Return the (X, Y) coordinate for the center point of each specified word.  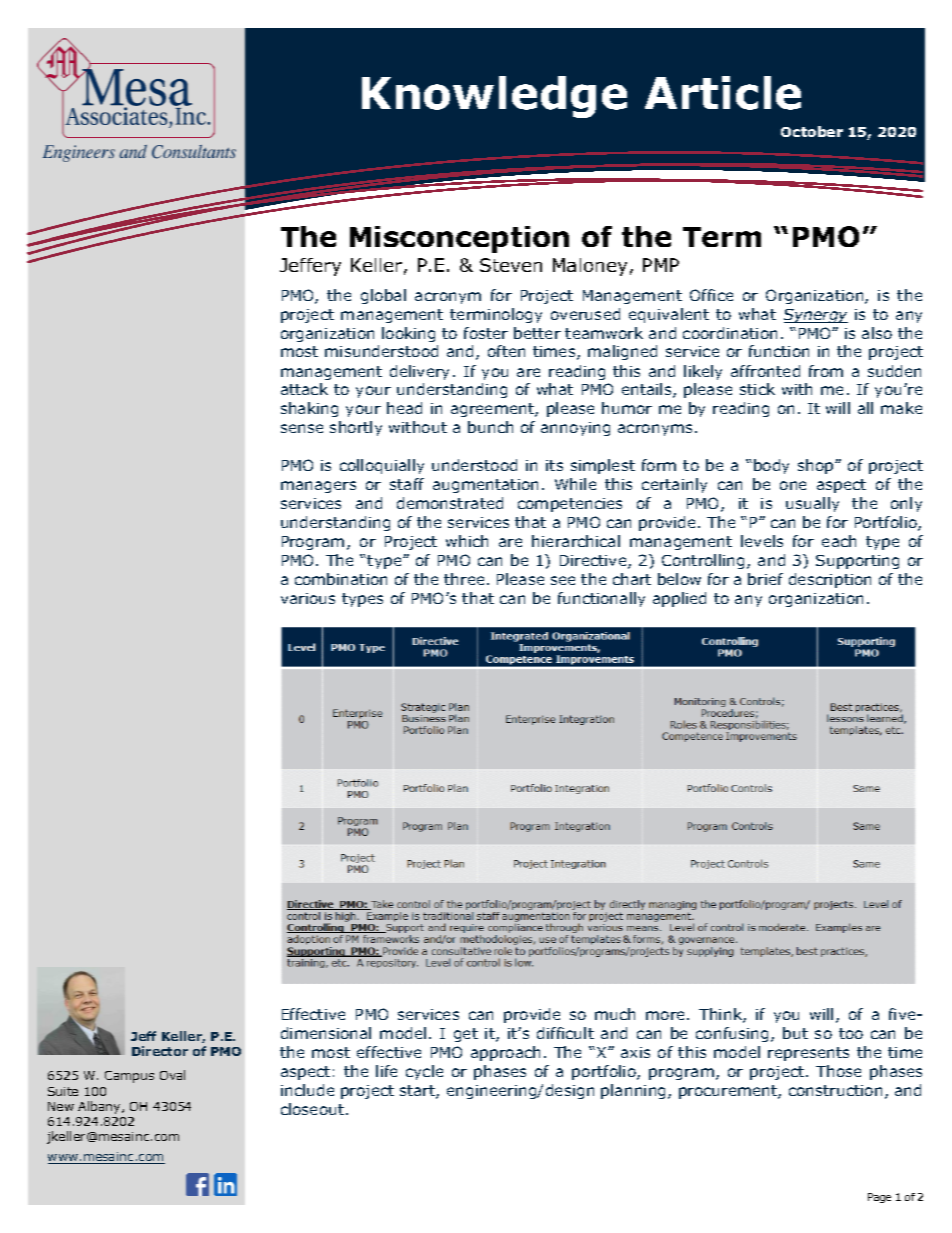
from (826, 371)
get (466, 1035)
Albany (100, 1107)
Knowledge (494, 97)
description (830, 580)
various (308, 598)
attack (304, 389)
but (795, 1033)
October (812, 131)
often (506, 351)
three (464, 579)
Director (160, 1051)
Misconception (459, 239)
